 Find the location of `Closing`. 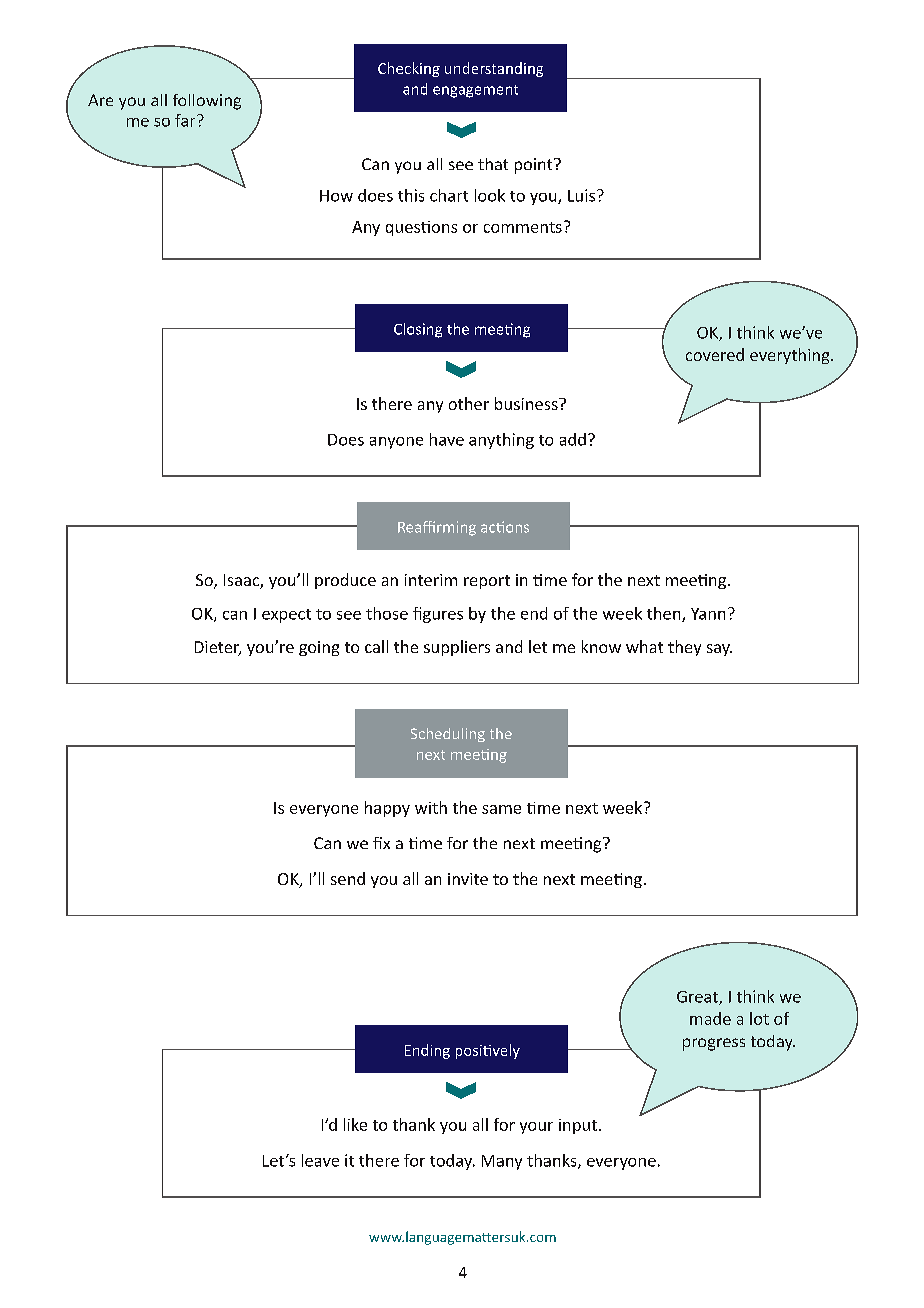

Closing is located at coordinates (418, 330).
